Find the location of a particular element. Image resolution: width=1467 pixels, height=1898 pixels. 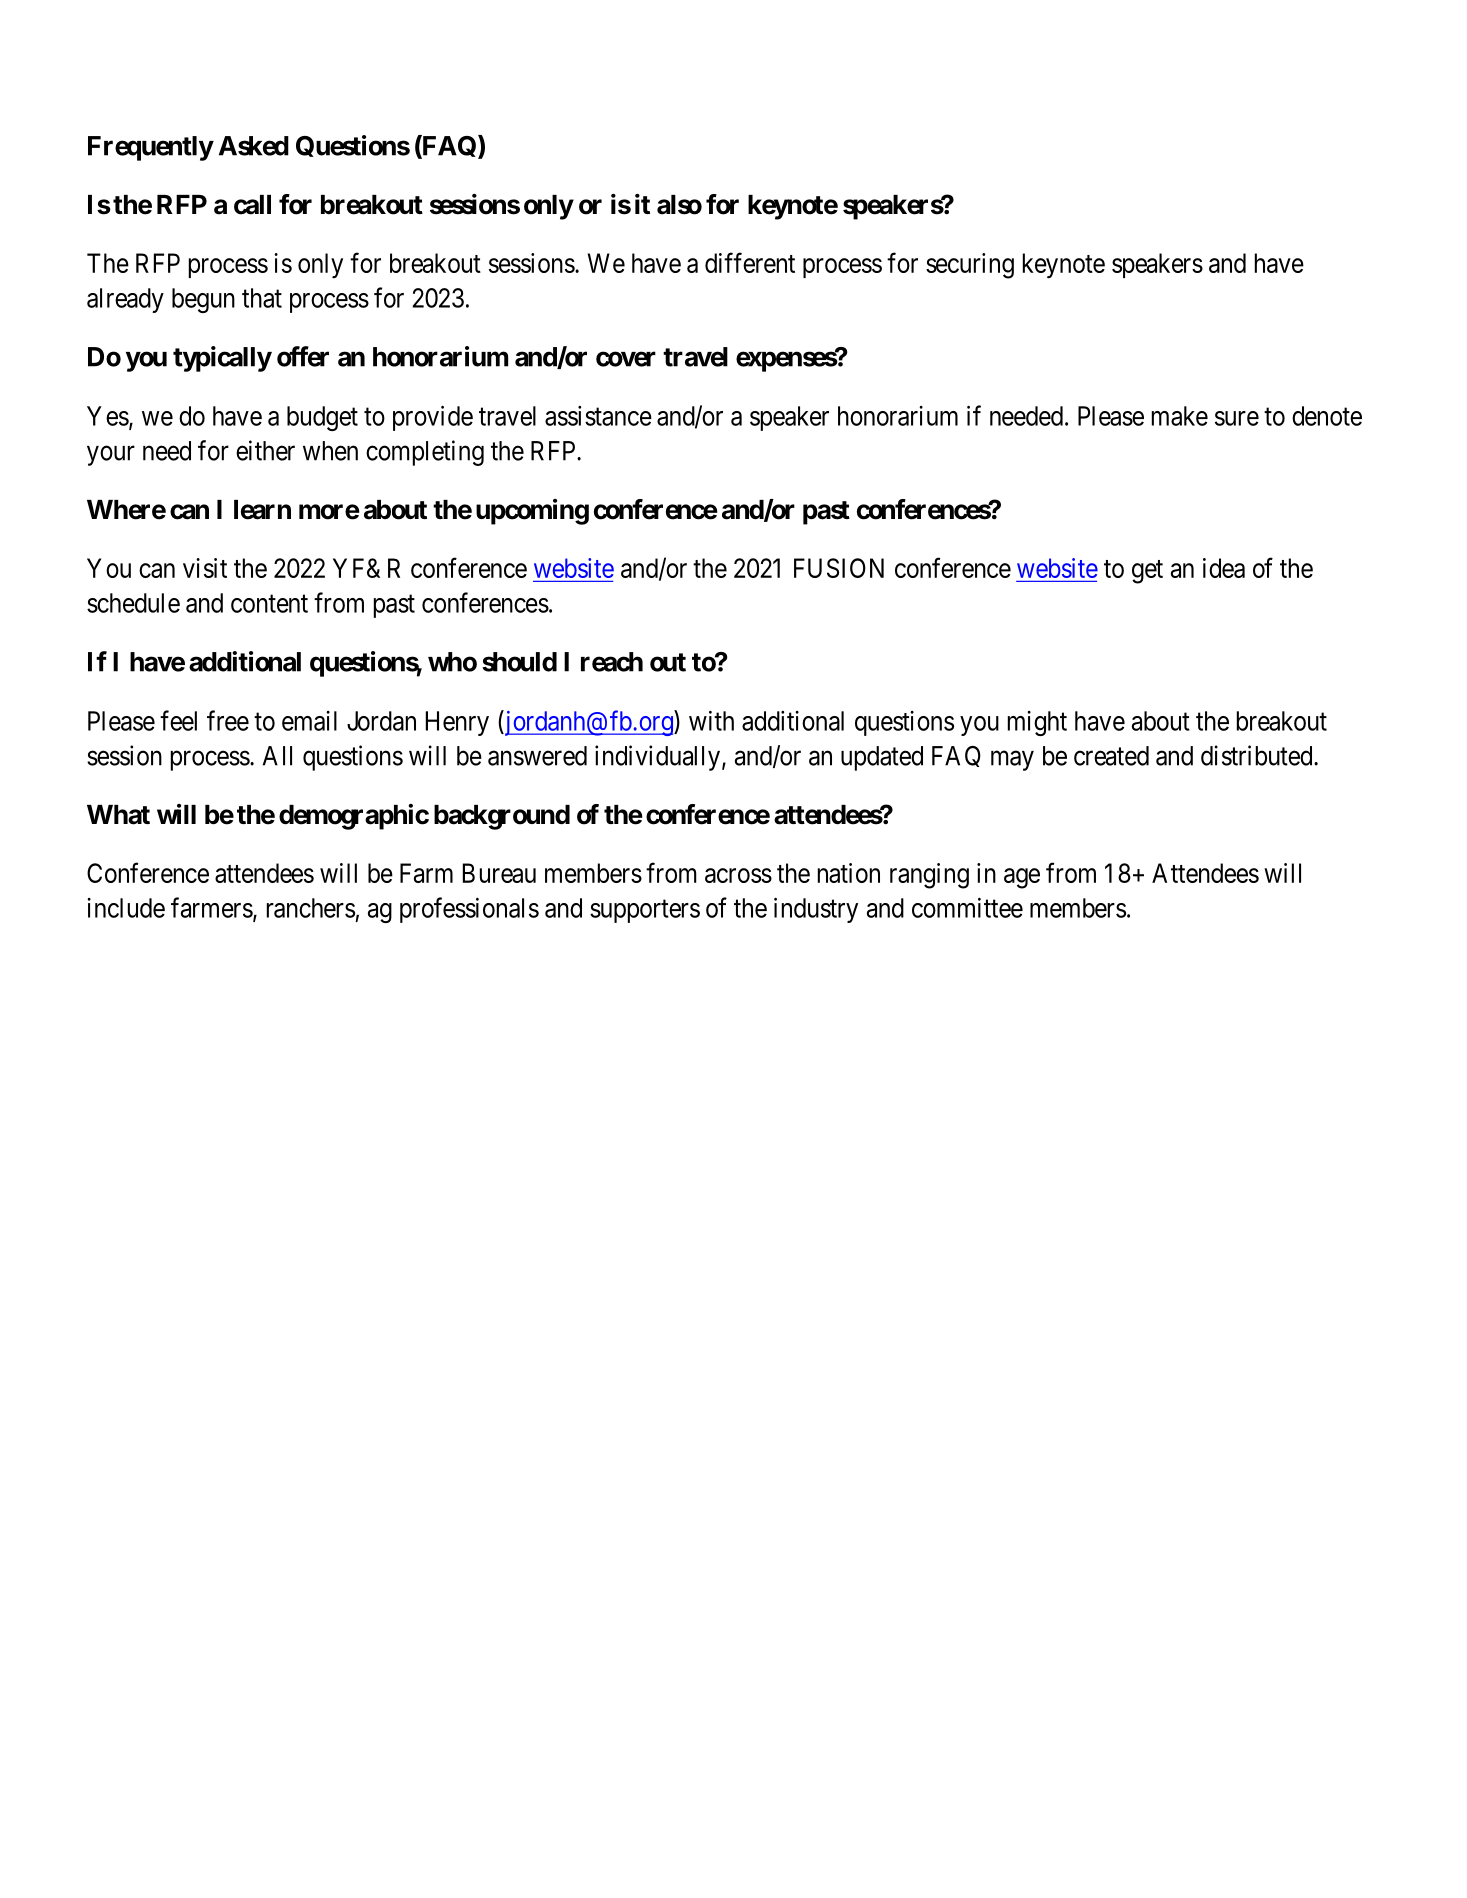

securing is located at coordinates (970, 266).
